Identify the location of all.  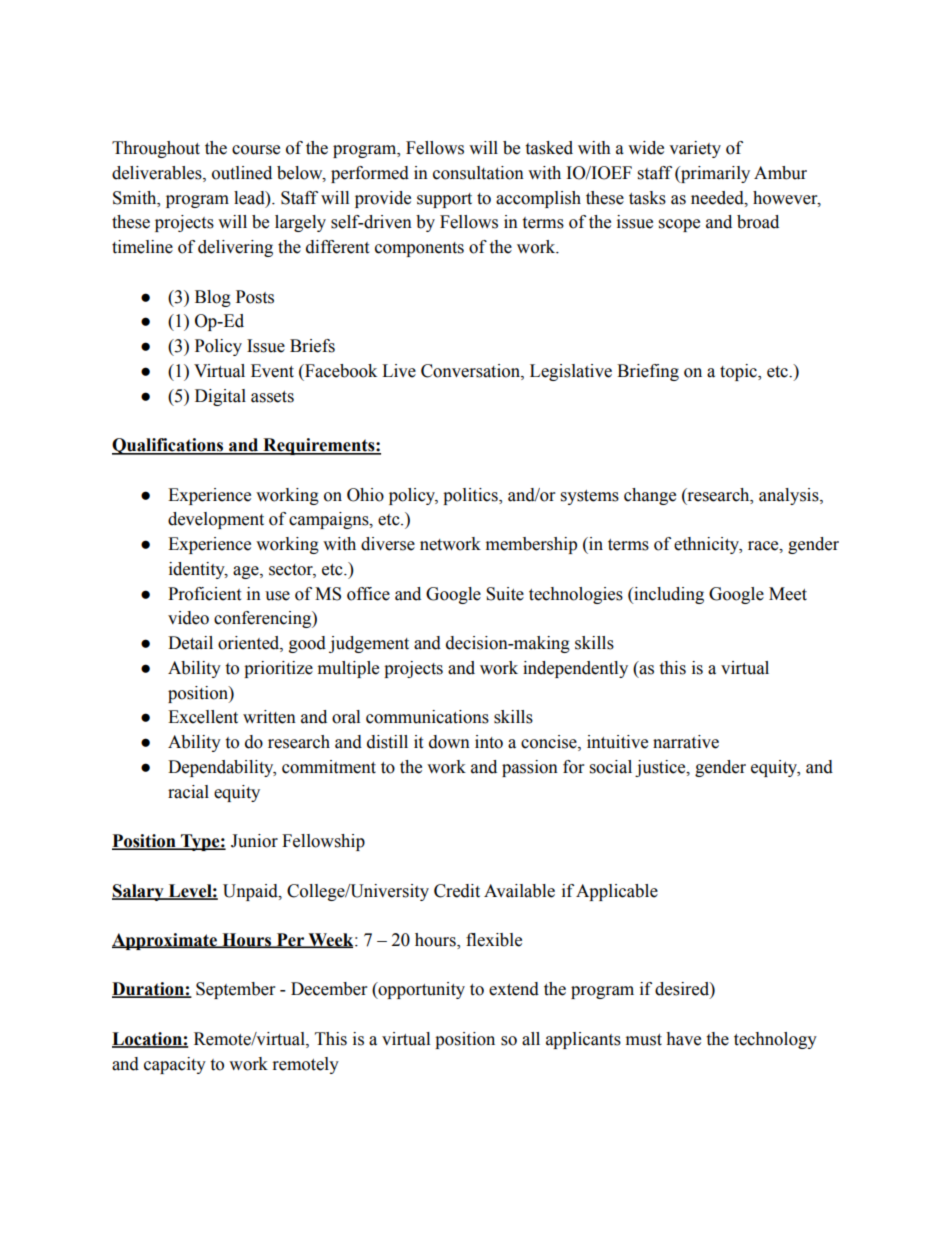
(531, 1039).
